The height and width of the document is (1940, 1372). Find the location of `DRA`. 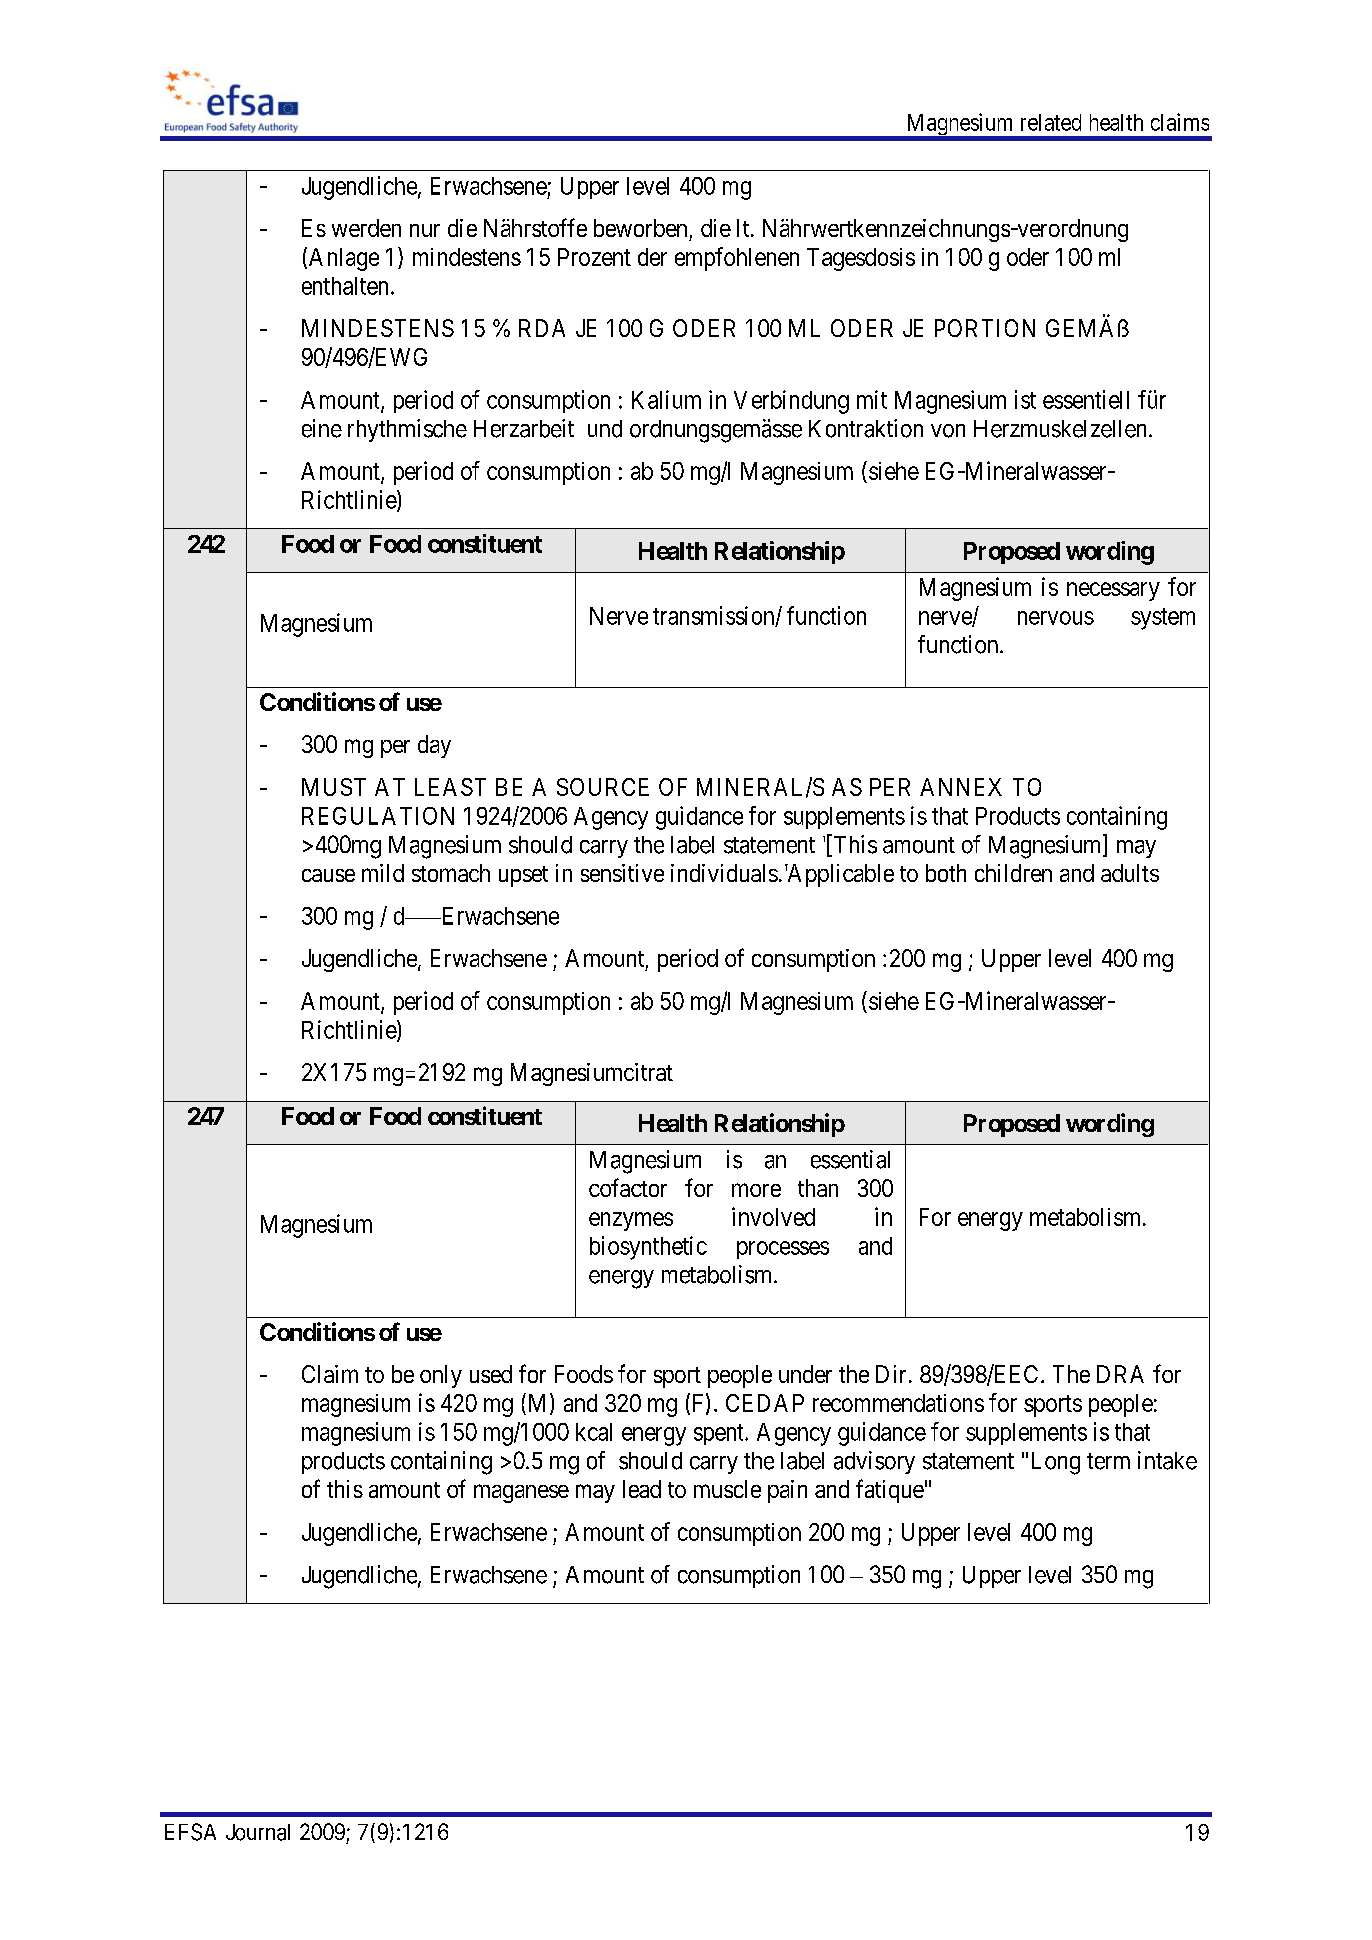

DRA is located at coordinates (1120, 1374).
